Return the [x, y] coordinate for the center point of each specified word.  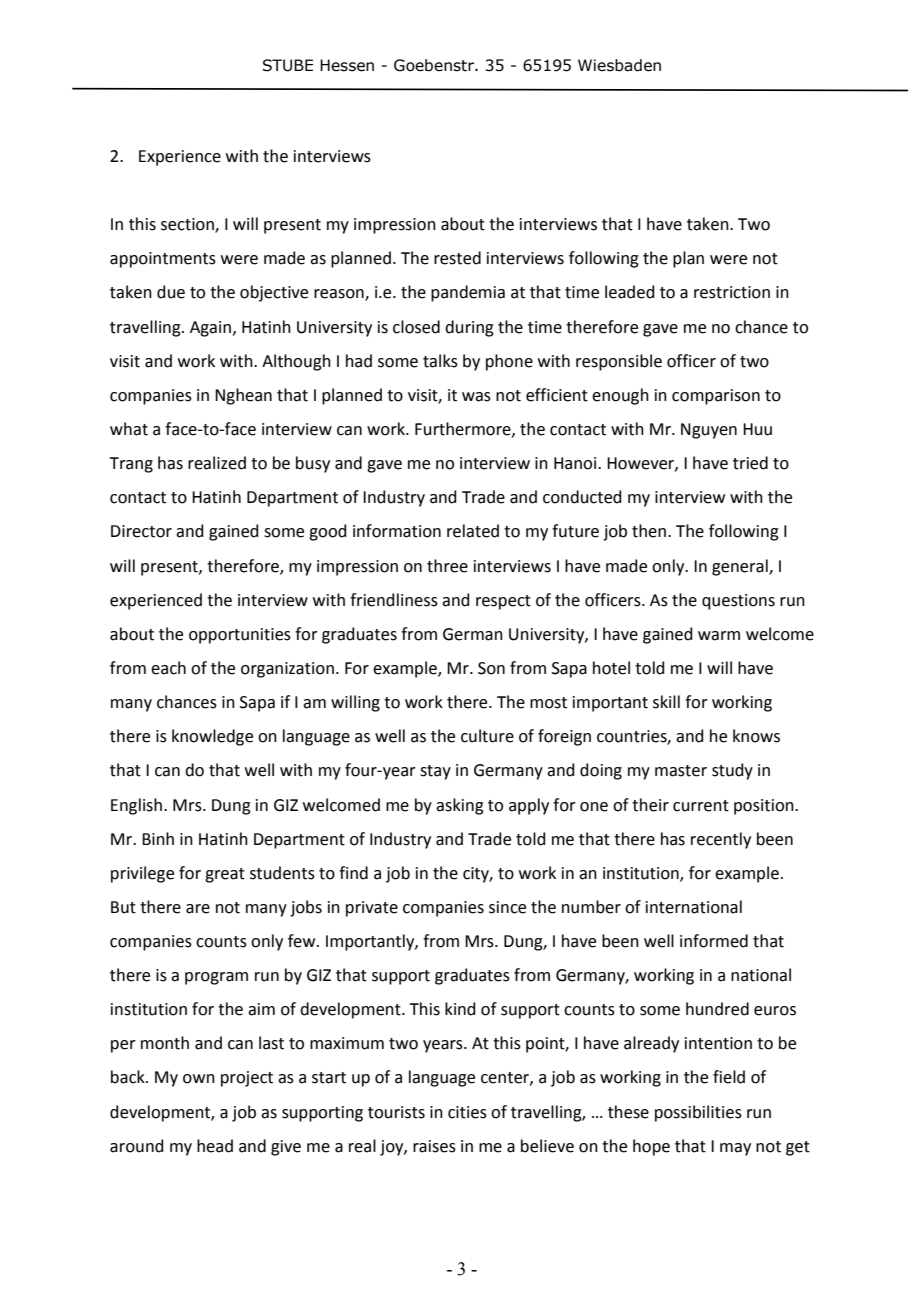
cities [467, 1112]
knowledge [212, 737]
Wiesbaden [619, 65]
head [215, 1146]
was [476, 397]
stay [435, 772]
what [129, 429]
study [732, 771]
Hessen [347, 65]
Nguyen [709, 431]
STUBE [288, 65]
